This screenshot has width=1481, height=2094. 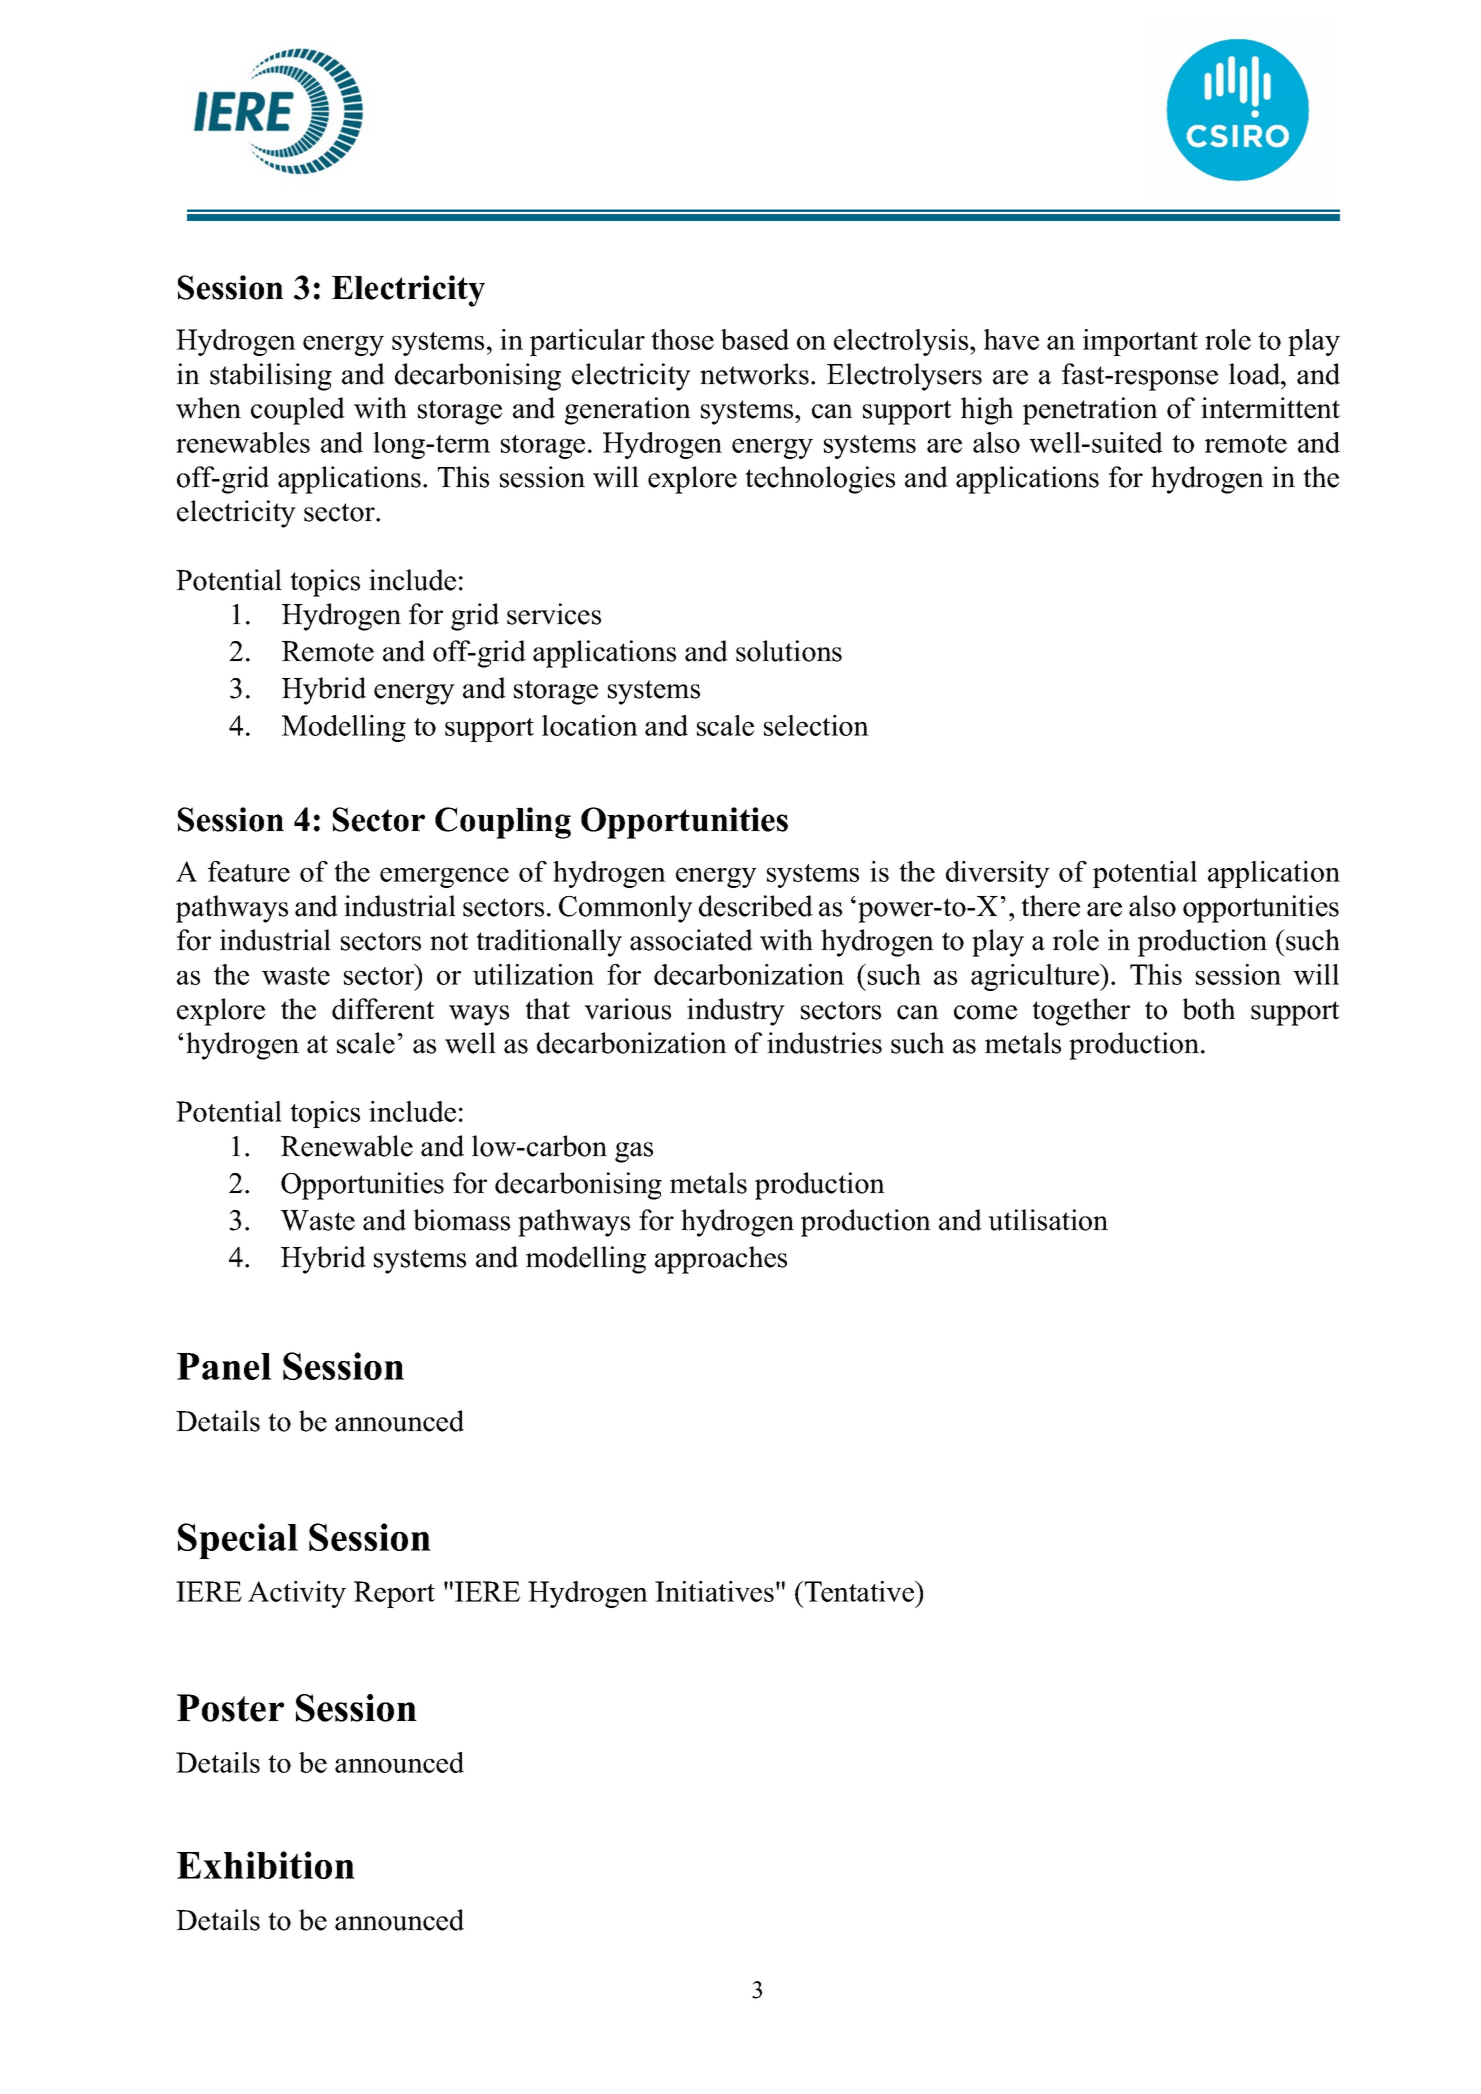 I want to click on Exhibition, so click(x=266, y=1865).
